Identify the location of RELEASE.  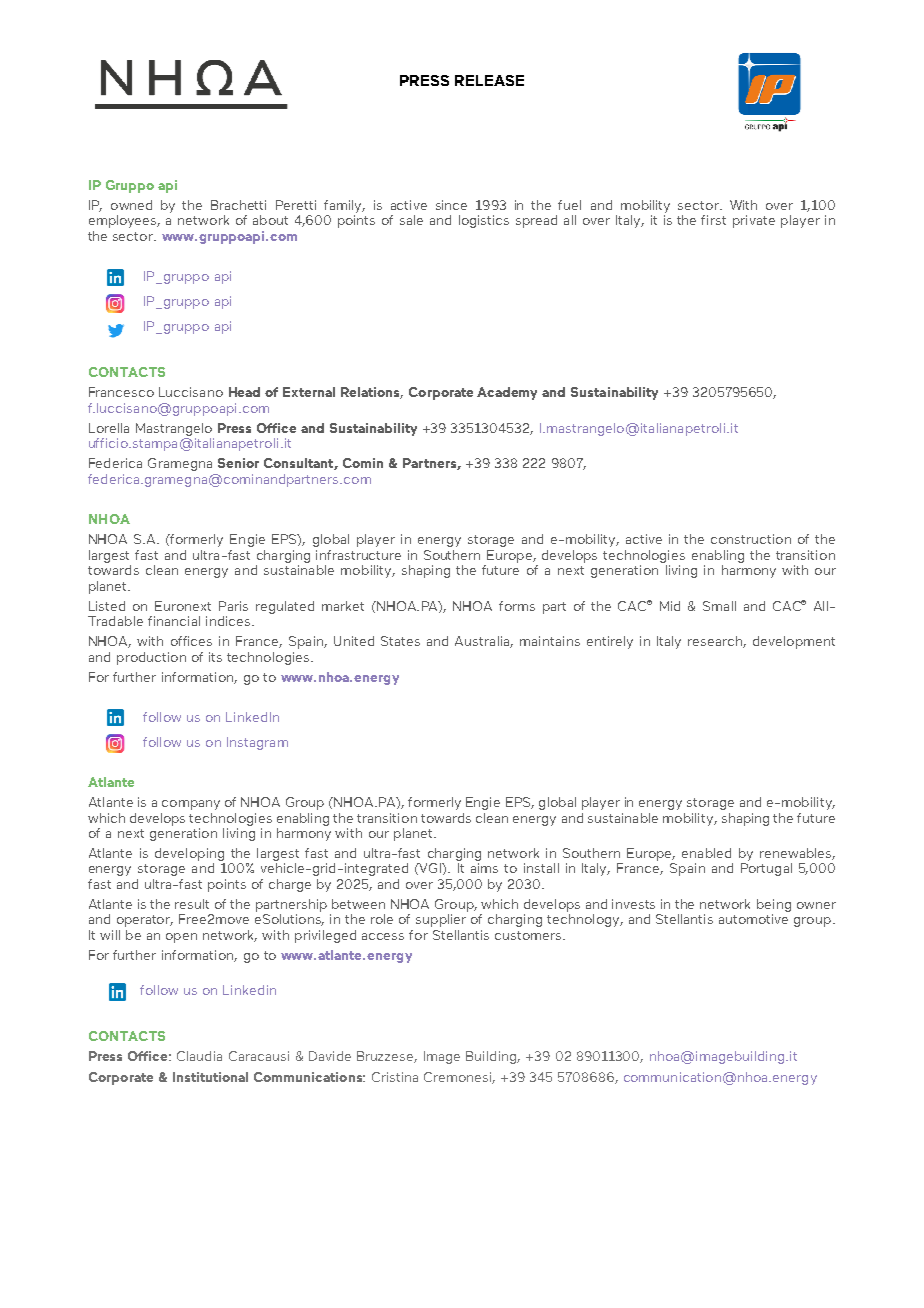
(489, 80).
